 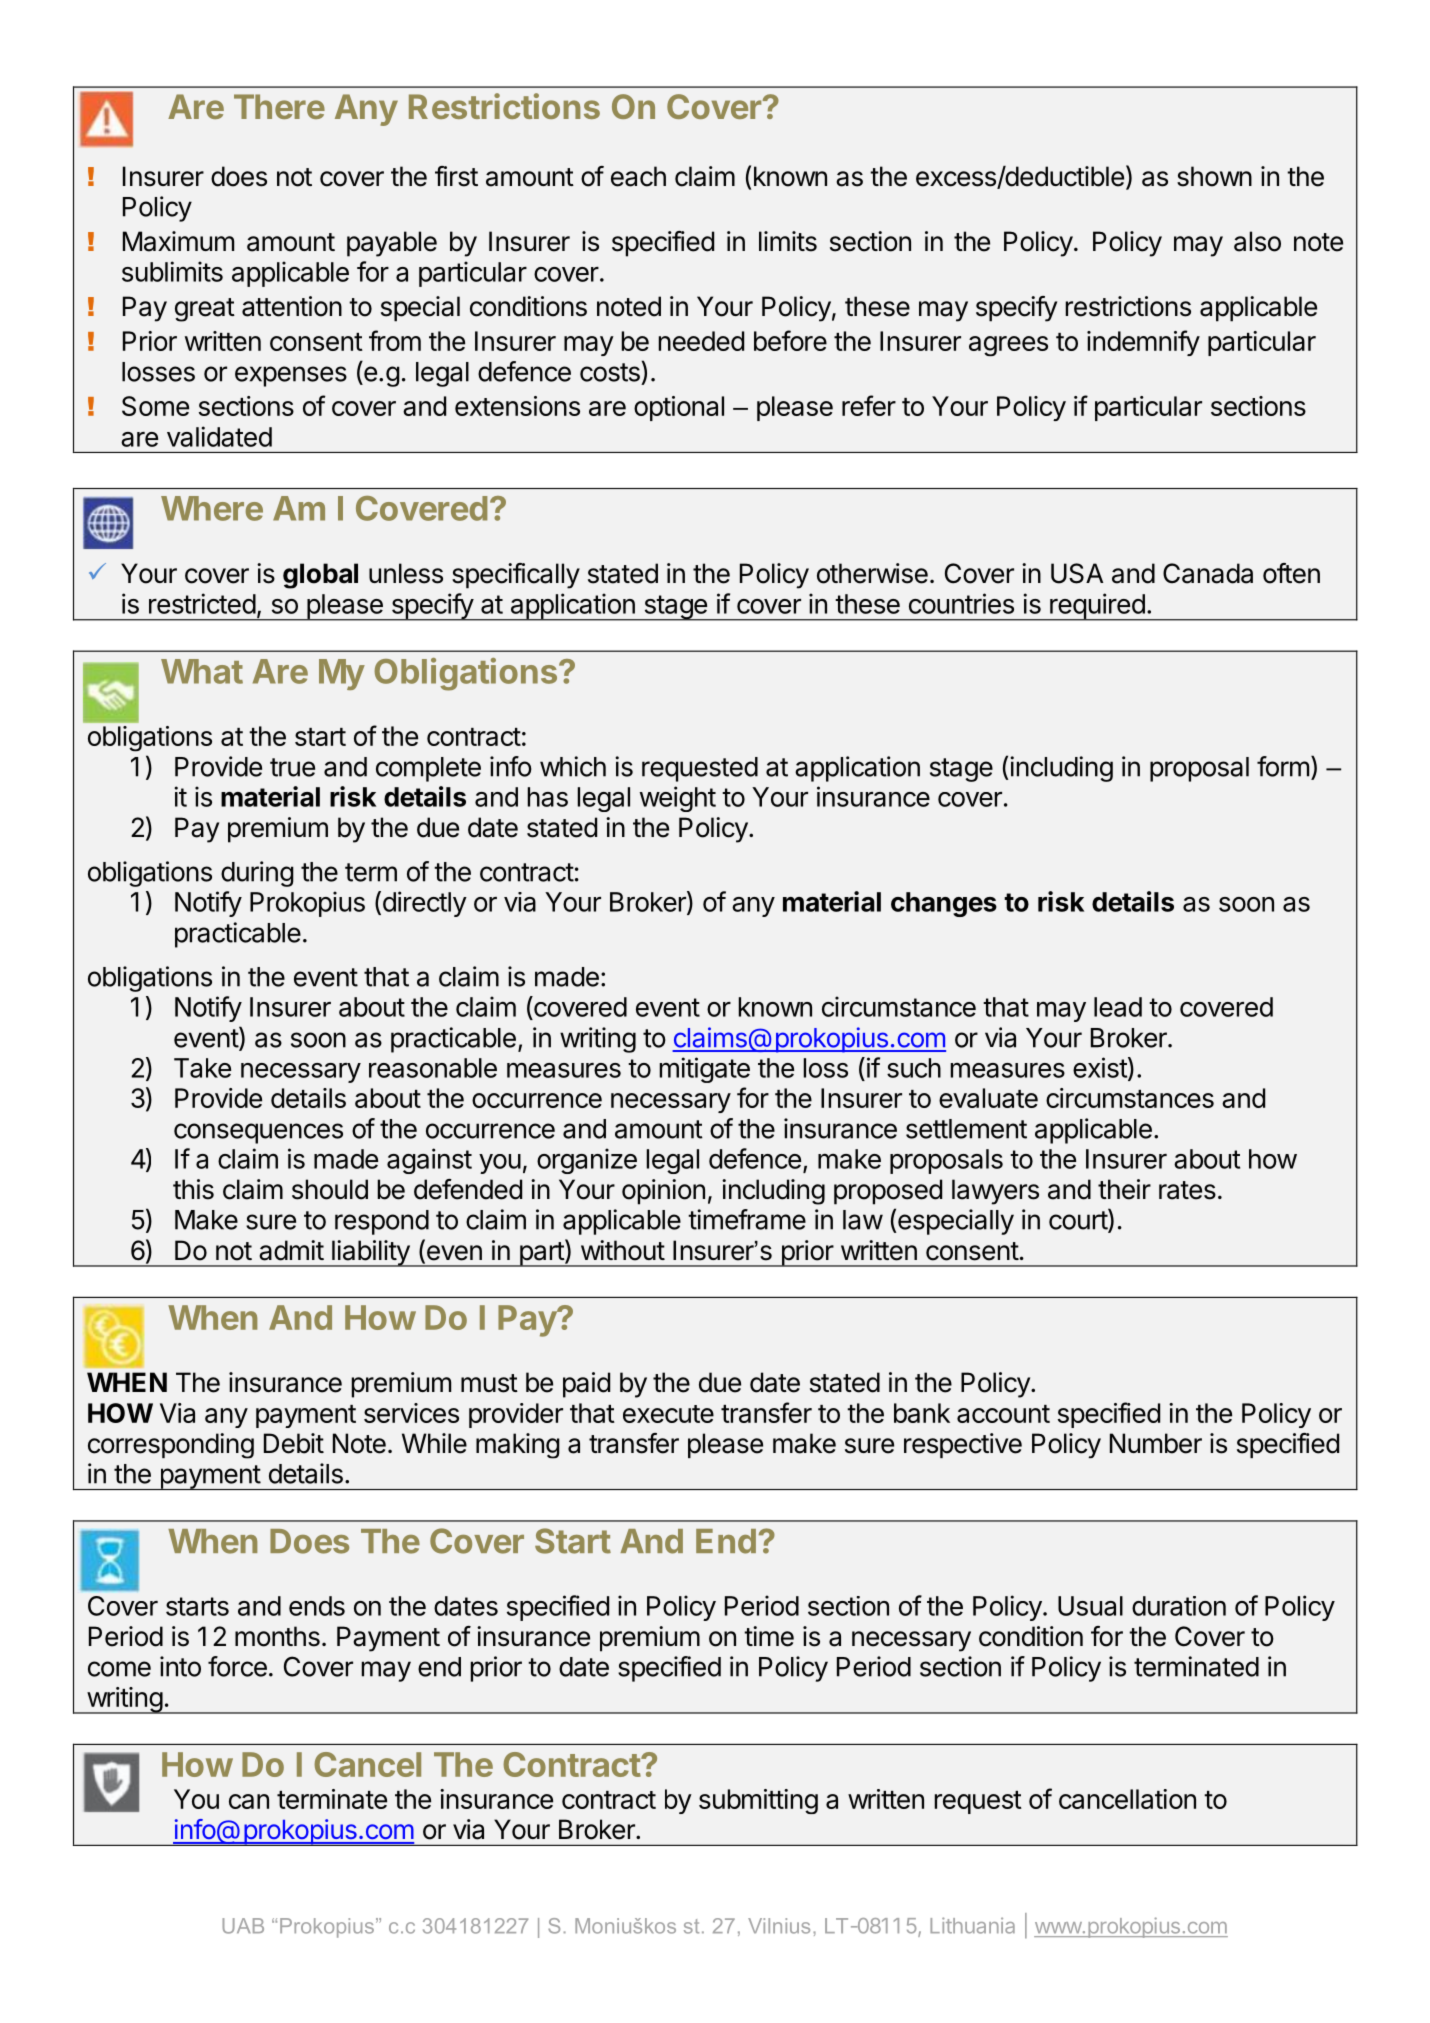 What do you see at coordinates (279, 106) in the document?
I see `There` at bounding box center [279, 106].
